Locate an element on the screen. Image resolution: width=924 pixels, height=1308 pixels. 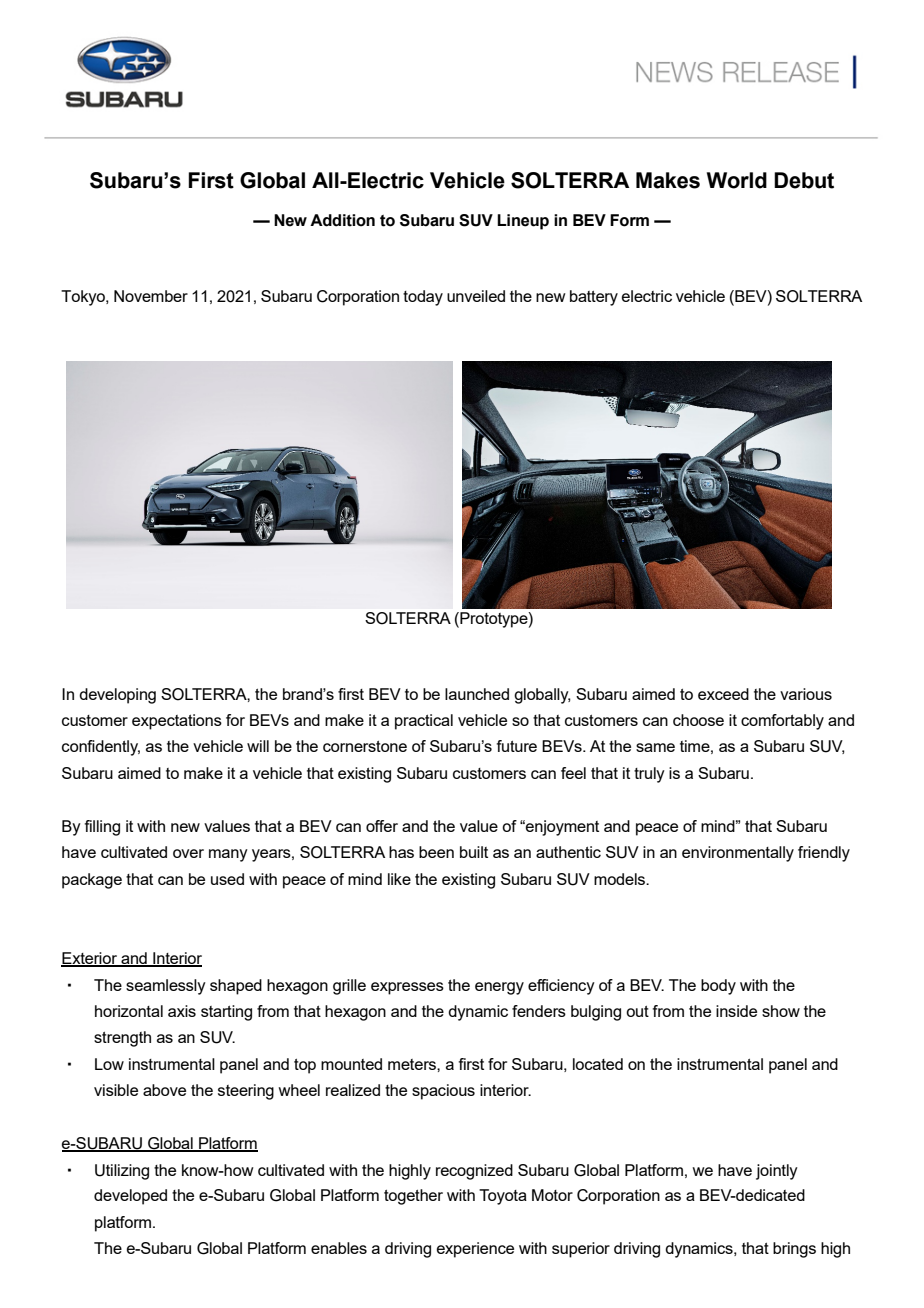
Lineup is located at coordinates (523, 222).
